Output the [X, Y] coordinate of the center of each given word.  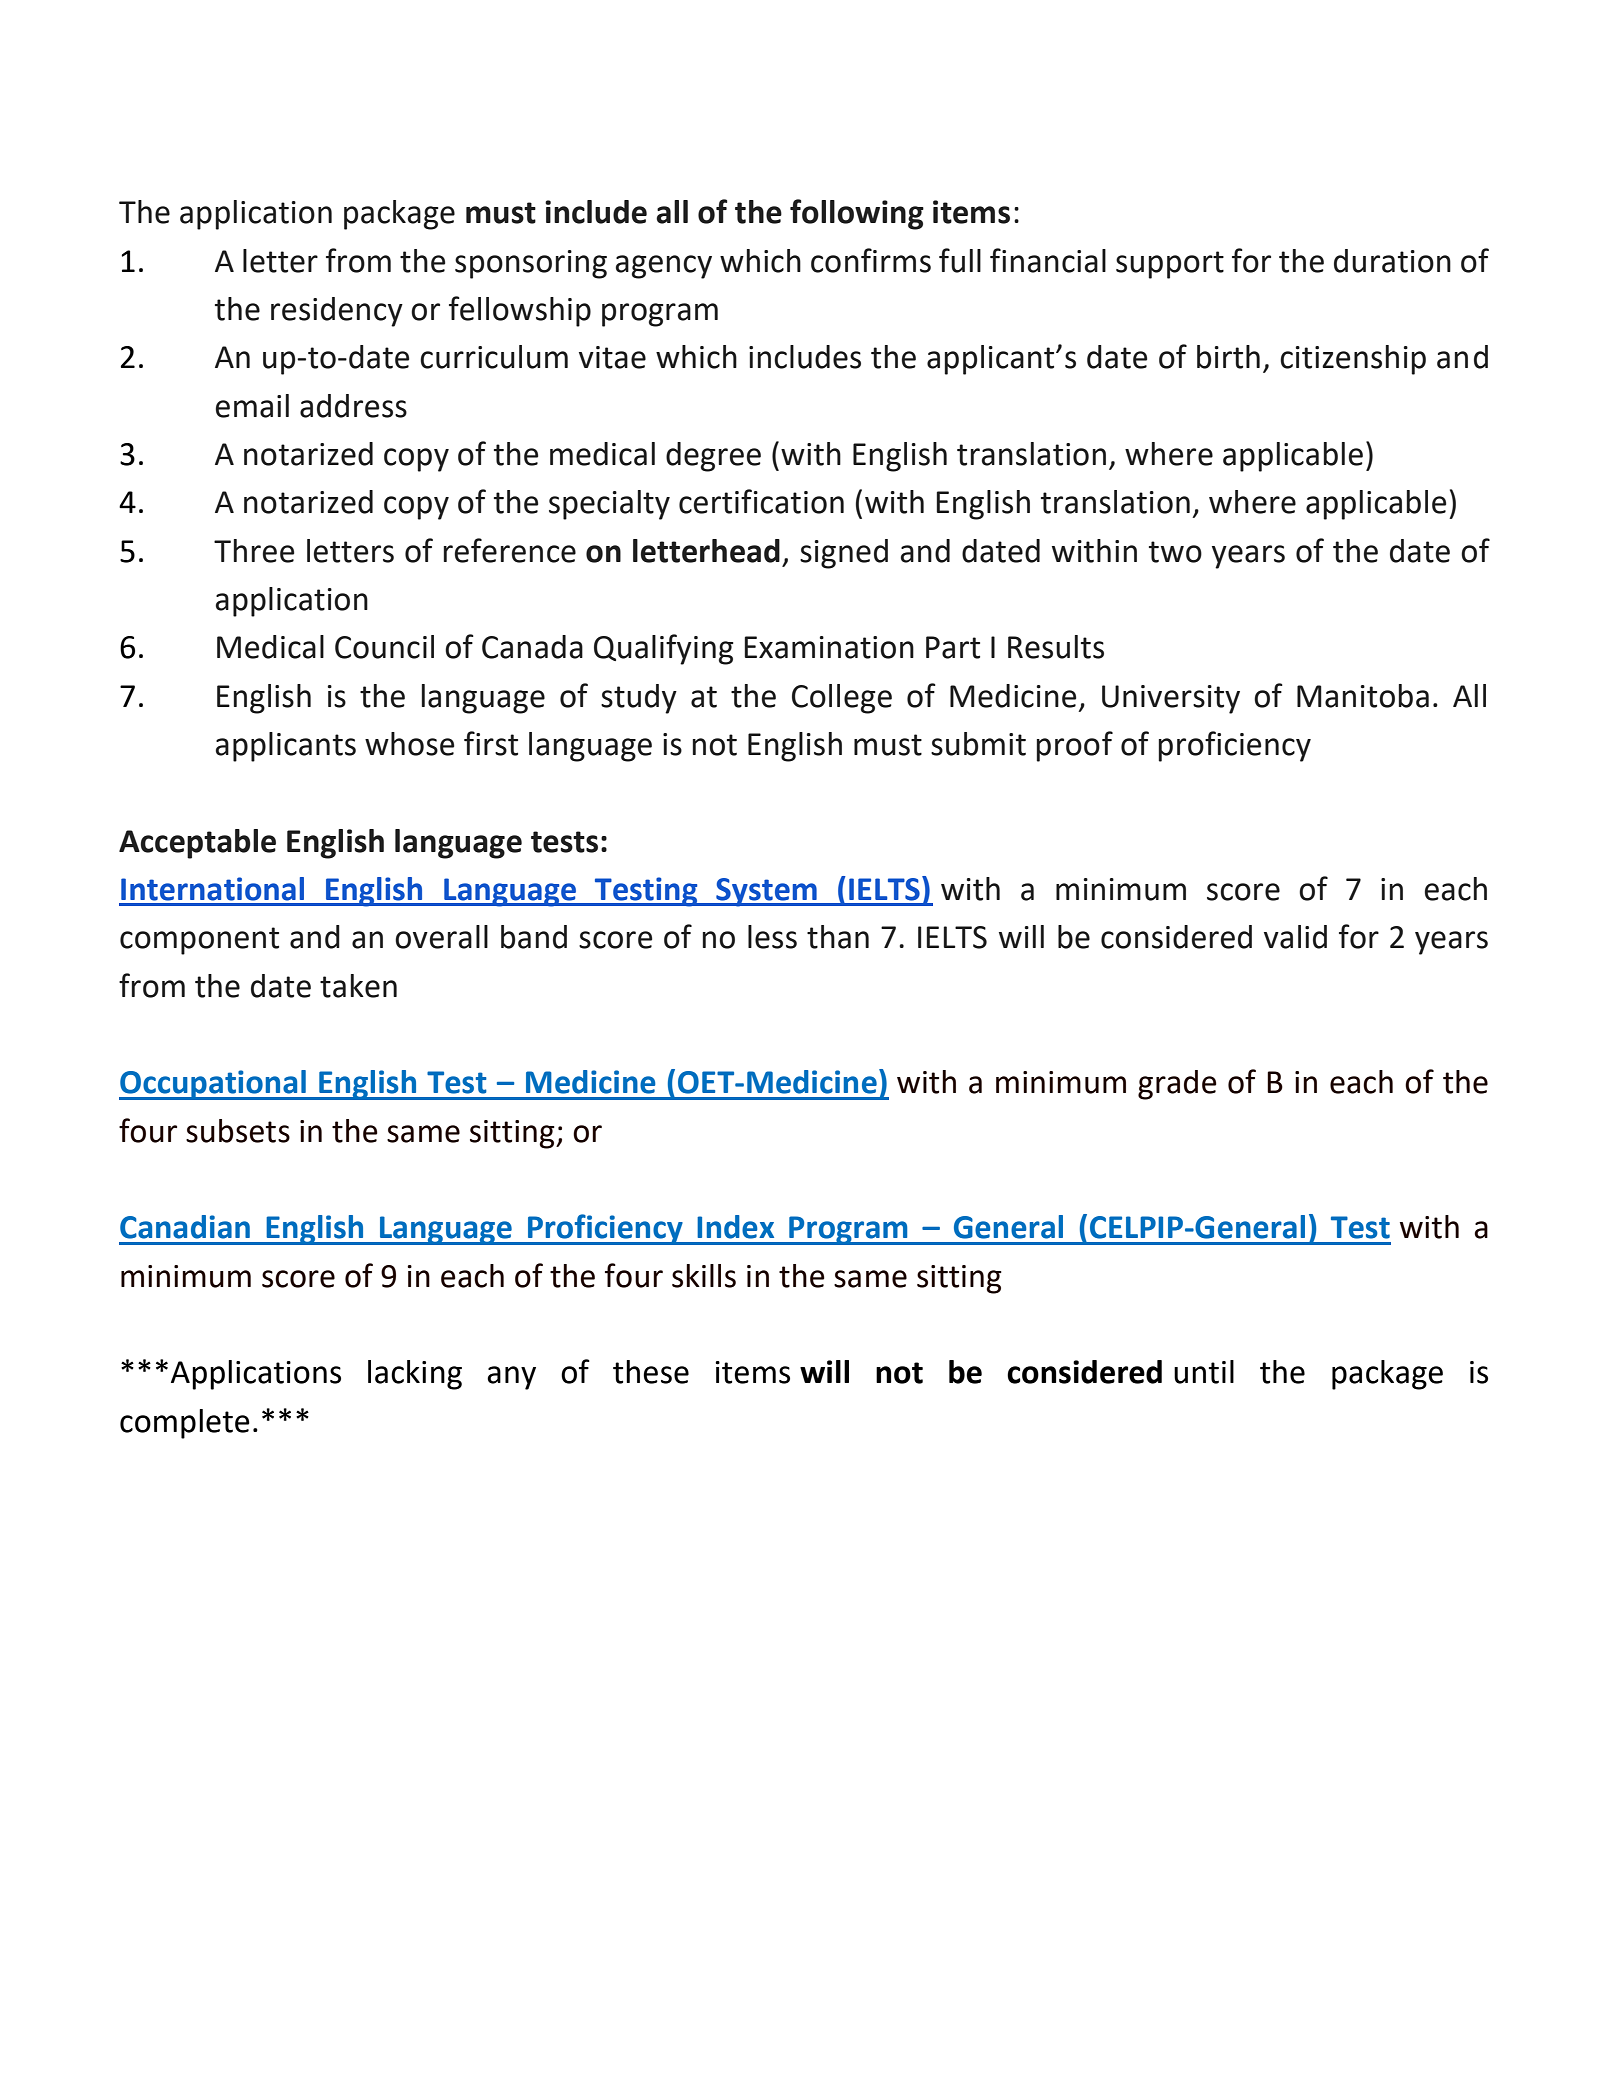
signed [844, 554]
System [766, 892]
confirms [871, 260]
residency [337, 312]
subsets [238, 1131]
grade [1177, 1085]
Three [254, 551]
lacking [415, 1375]
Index [735, 1227]
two [1175, 552]
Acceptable [197, 844]
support [1170, 265]
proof [1074, 746]
